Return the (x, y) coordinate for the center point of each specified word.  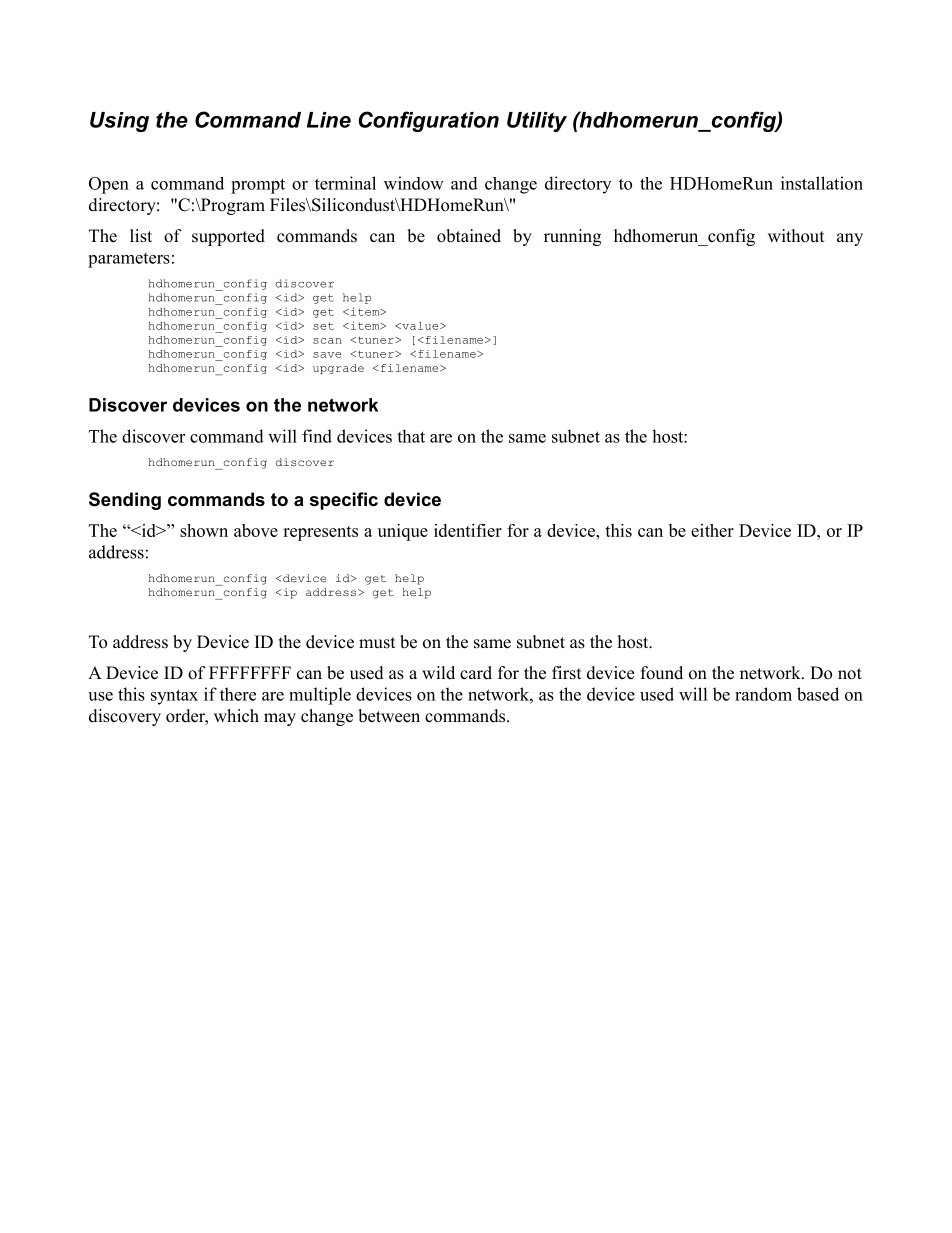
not (850, 674)
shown (204, 530)
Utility (537, 122)
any (850, 239)
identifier (468, 530)
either (712, 530)
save (327, 355)
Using (119, 122)
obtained (469, 236)
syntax (174, 697)
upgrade (338, 369)
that (411, 436)
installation (822, 183)
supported (228, 237)
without (796, 236)
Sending (125, 501)
